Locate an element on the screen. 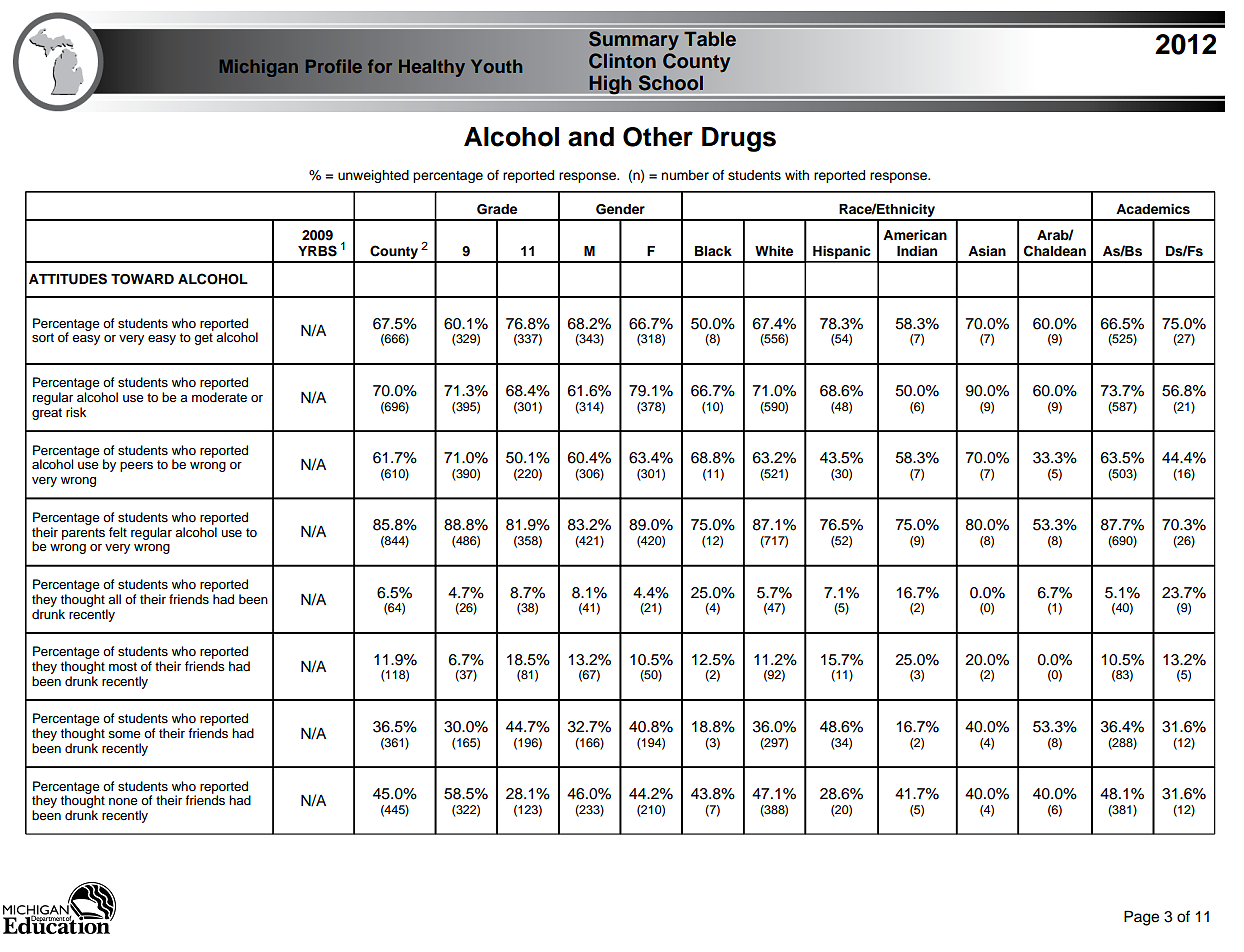 The width and height of the screenshot is (1244, 952). none is located at coordinates (123, 801).
